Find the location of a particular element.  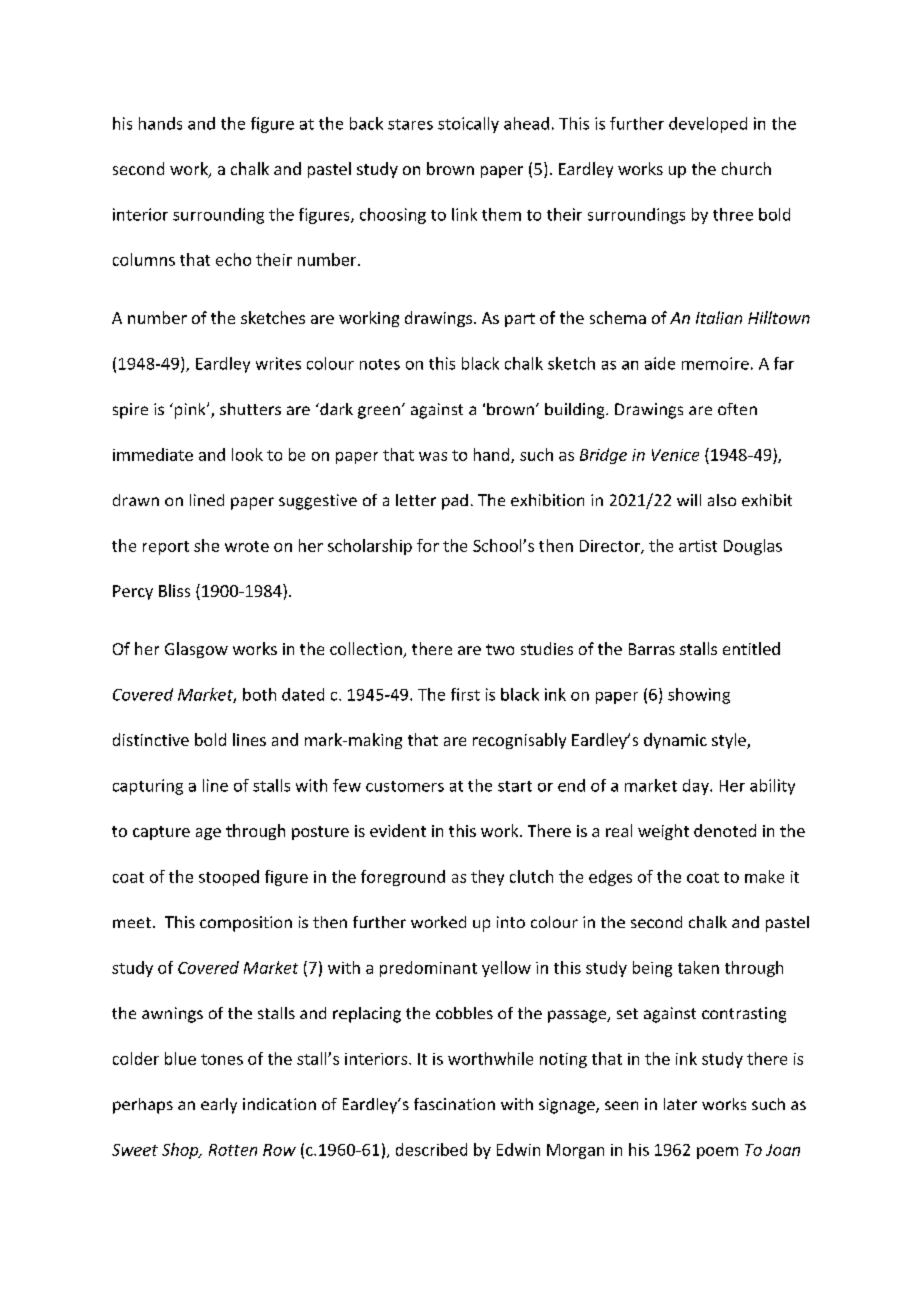

make is located at coordinates (764, 876).
